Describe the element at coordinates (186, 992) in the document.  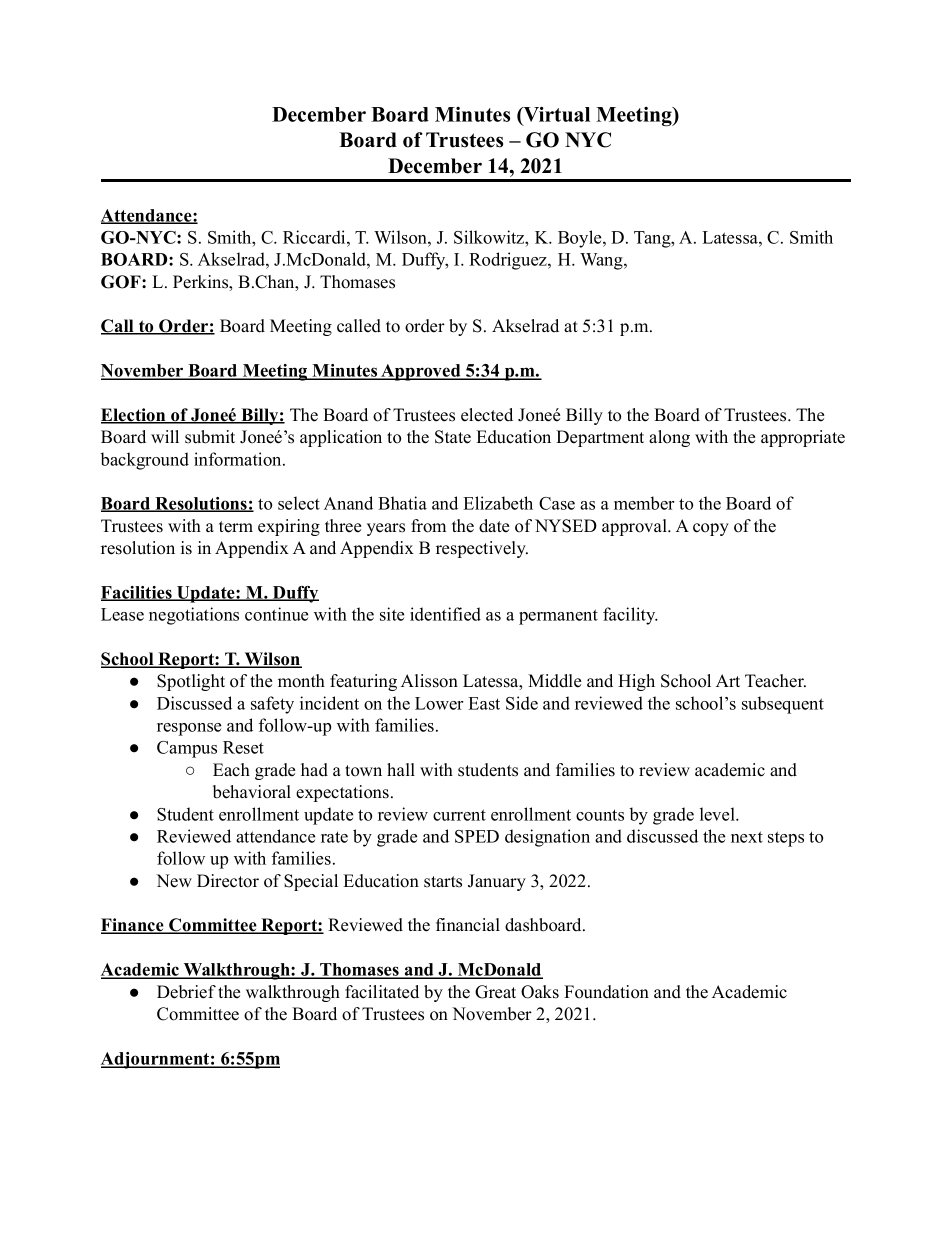
I see `Debrief` at that location.
